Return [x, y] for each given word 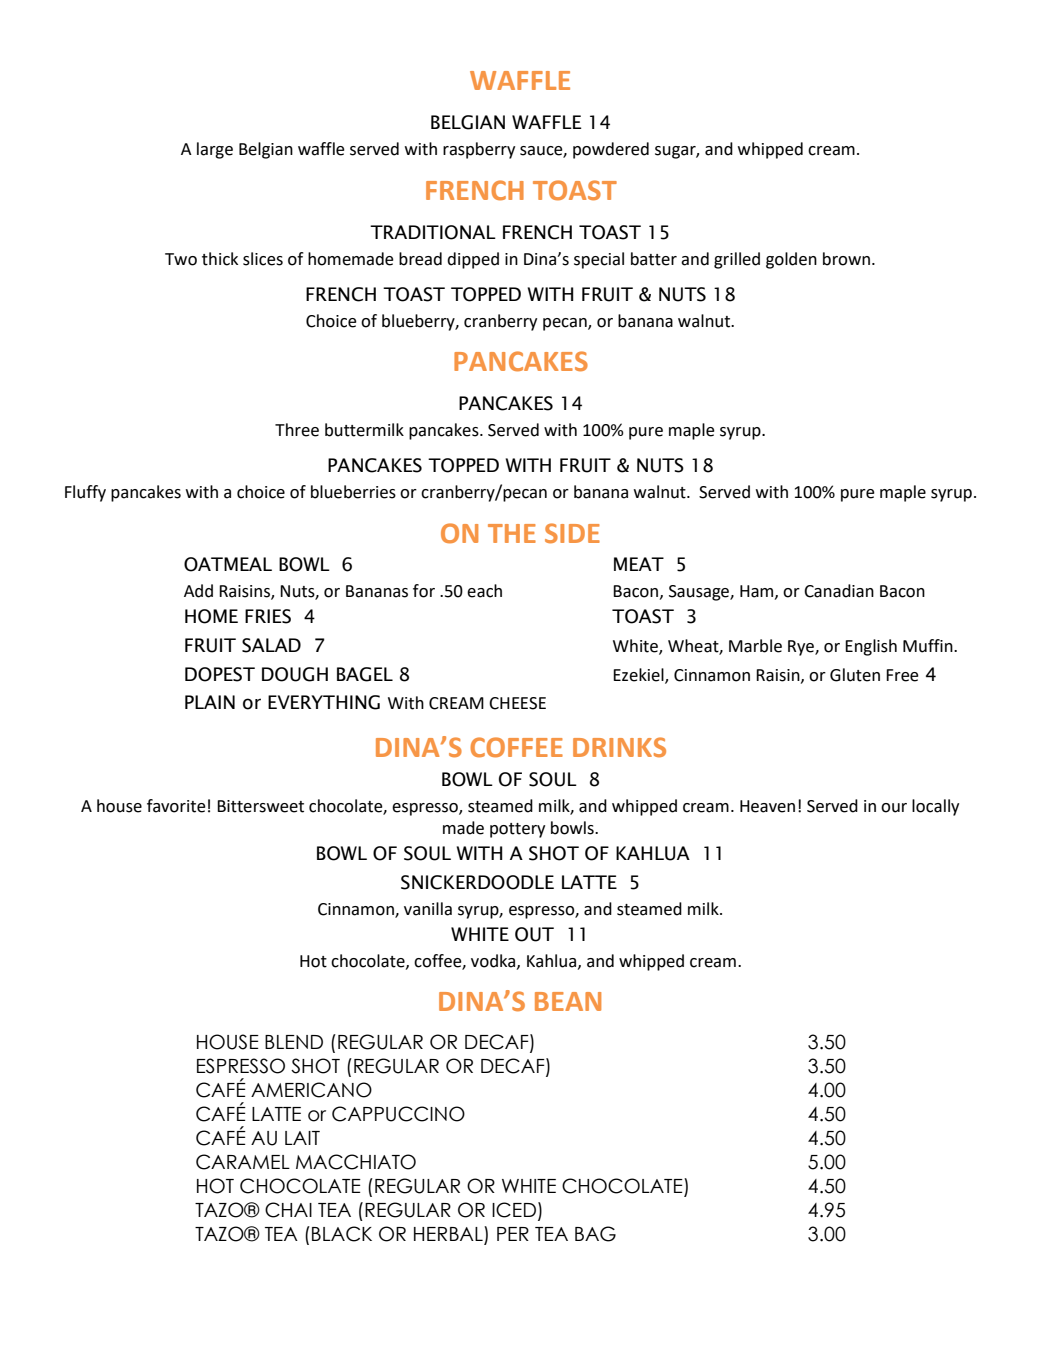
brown [846, 259]
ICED [514, 1210]
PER [513, 1234]
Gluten [855, 675]
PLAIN [210, 702]
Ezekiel [639, 675]
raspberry [479, 150]
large [215, 150]
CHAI [288, 1210]
